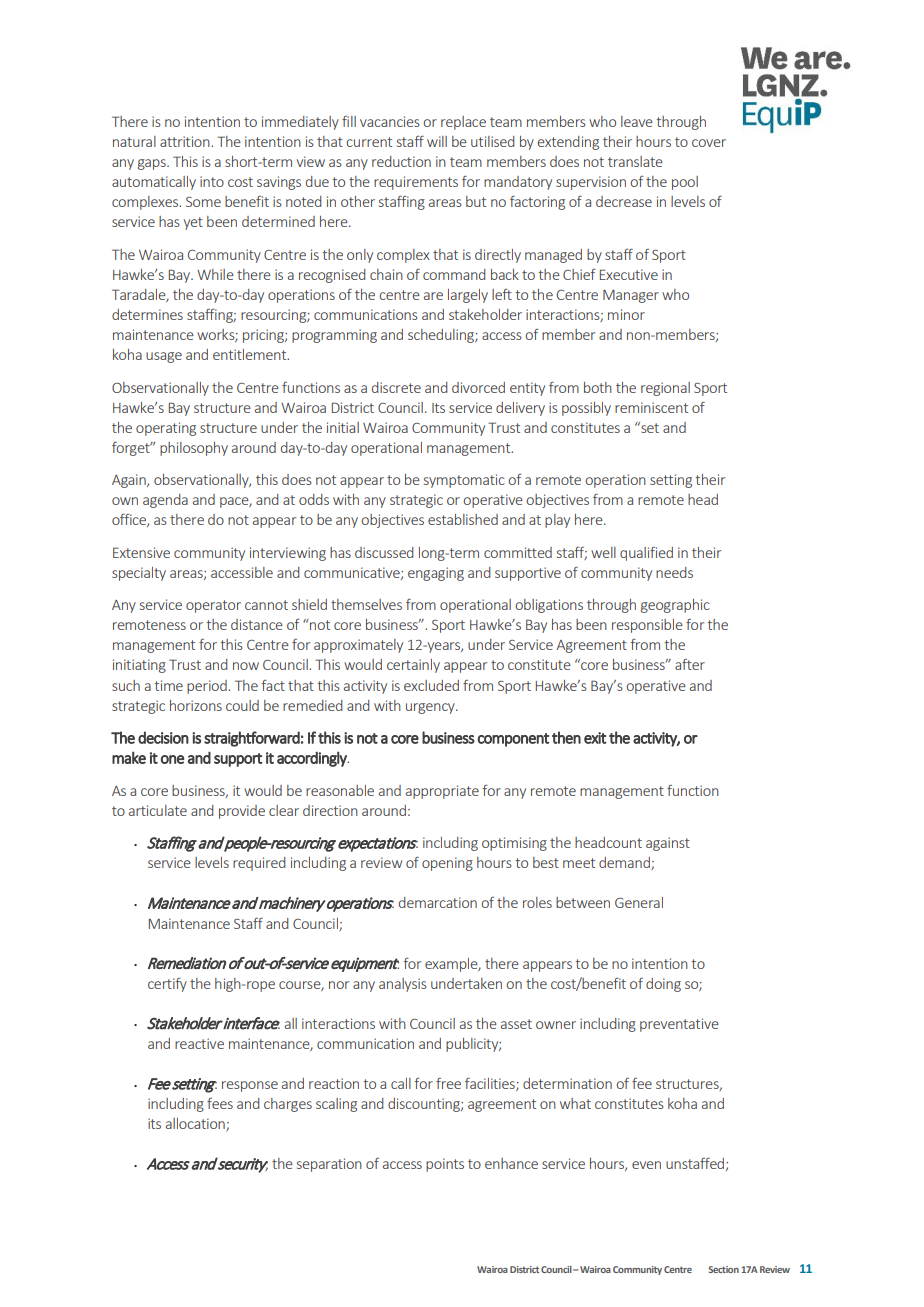 The image size is (924, 1307). I want to click on allocation, so click(196, 1124).
